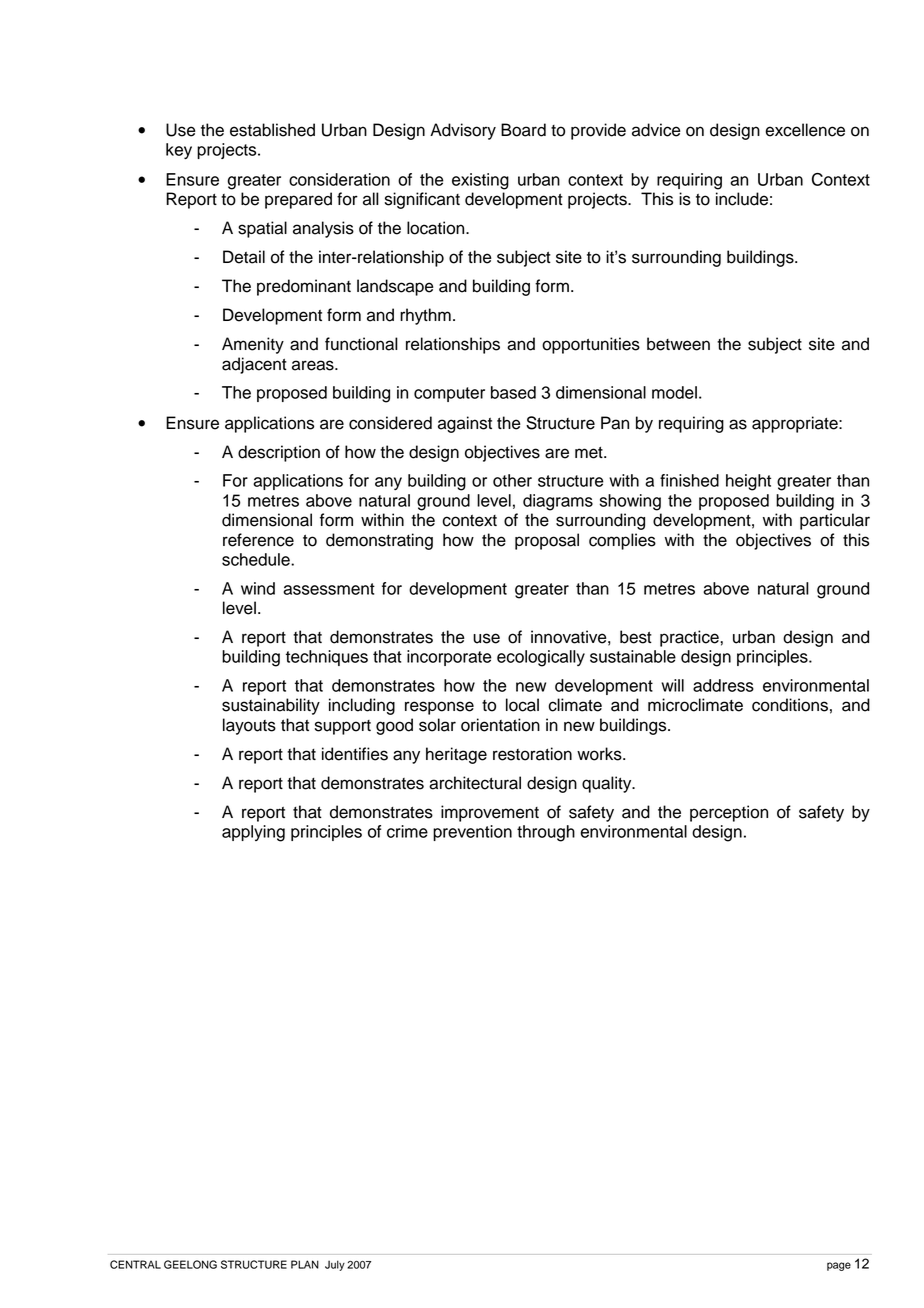 This screenshot has height=1308, width=924. What do you see at coordinates (190, 1264) in the screenshot?
I see `GEELONG` at bounding box center [190, 1264].
